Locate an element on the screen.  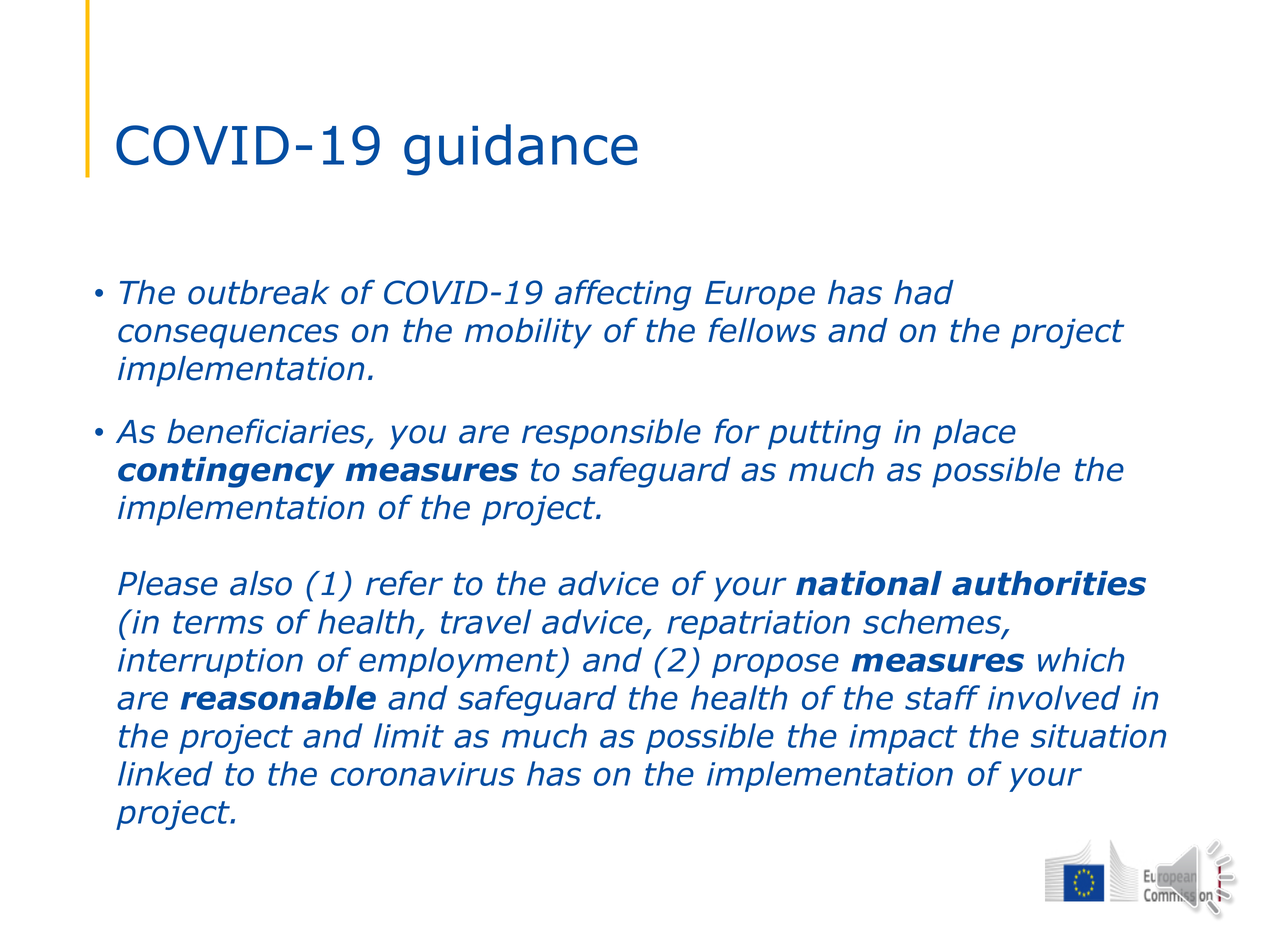
linked is located at coordinates (165, 773).
